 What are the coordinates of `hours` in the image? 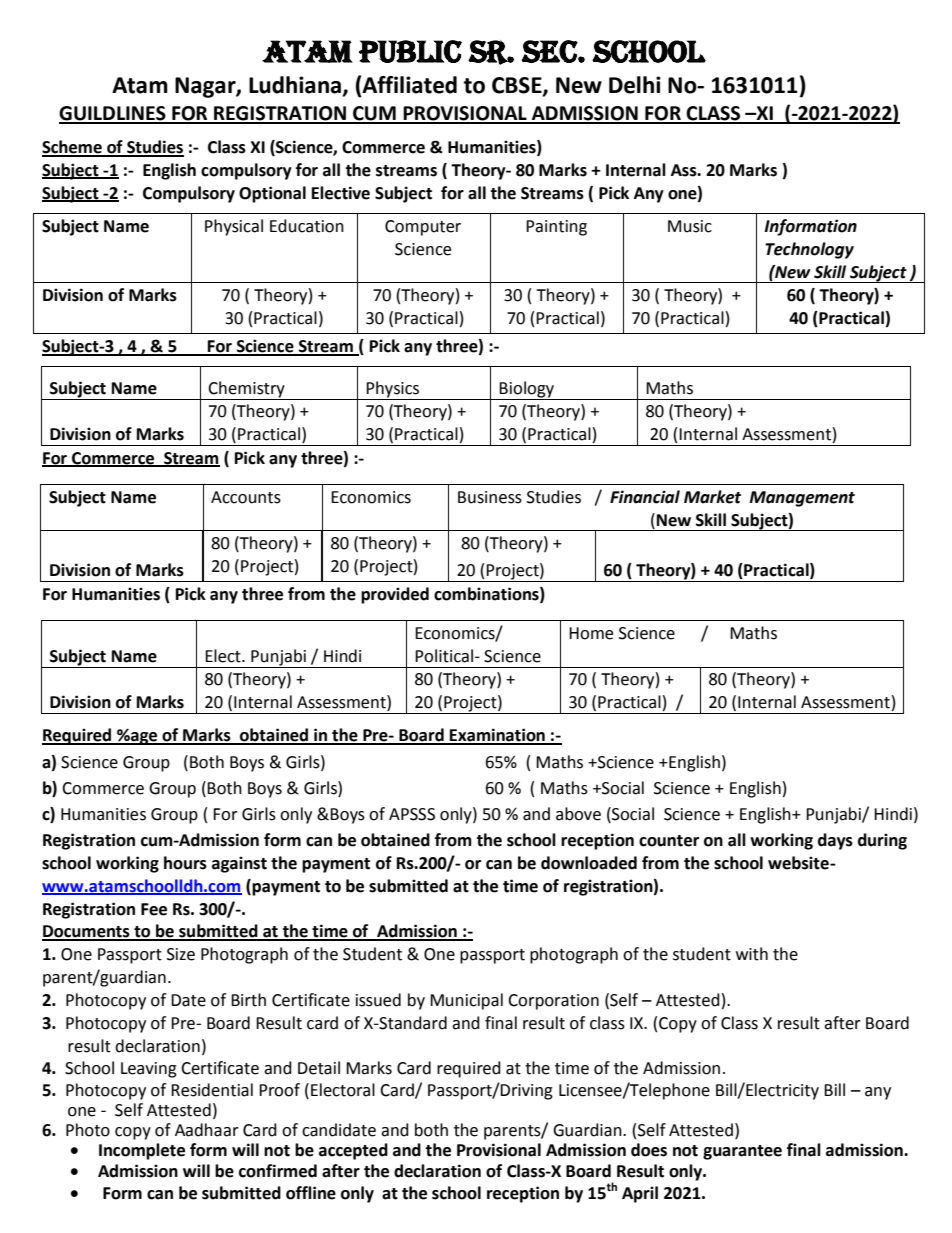 It's located at (185, 863).
